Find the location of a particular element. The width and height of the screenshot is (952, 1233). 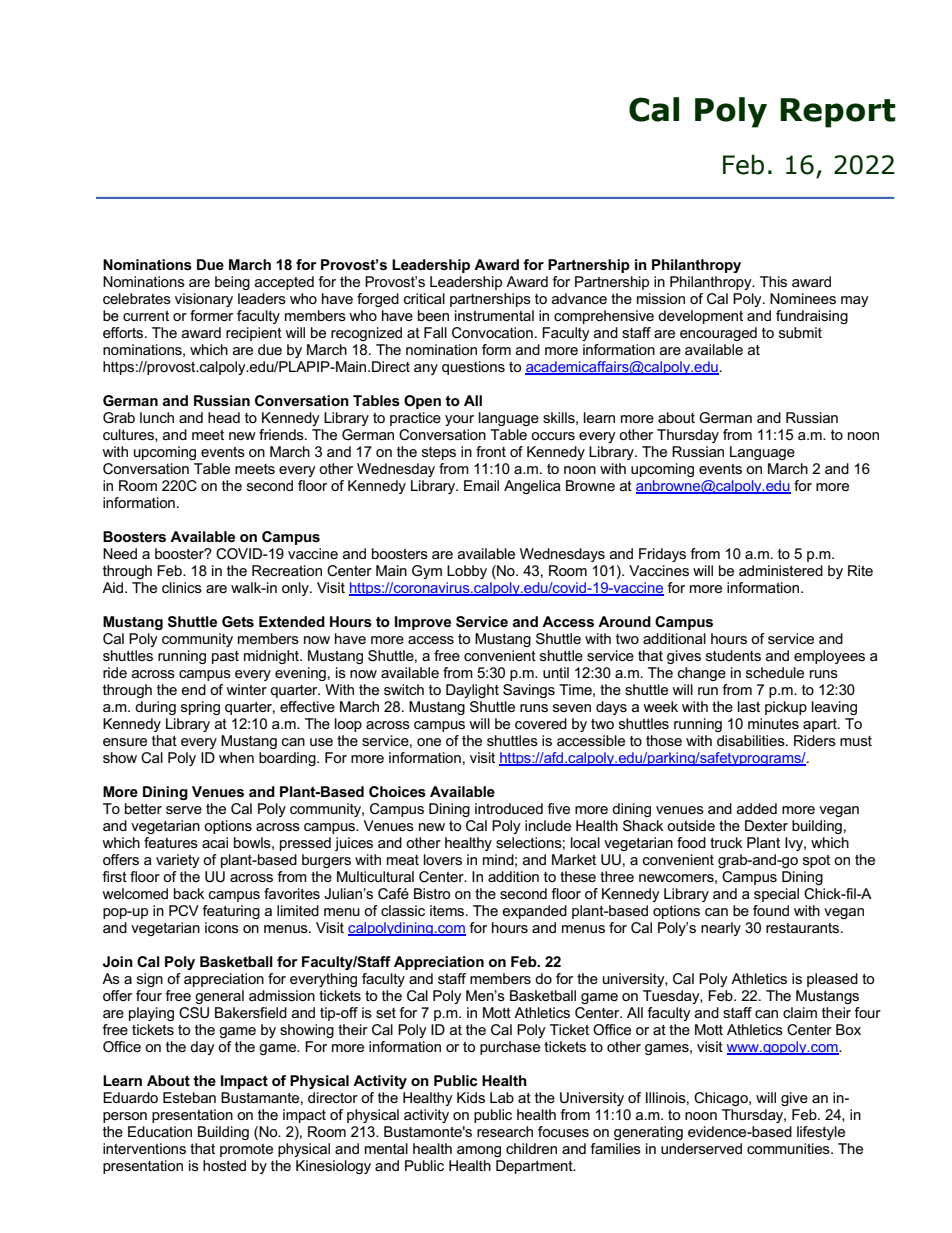

Education is located at coordinates (160, 1131).
